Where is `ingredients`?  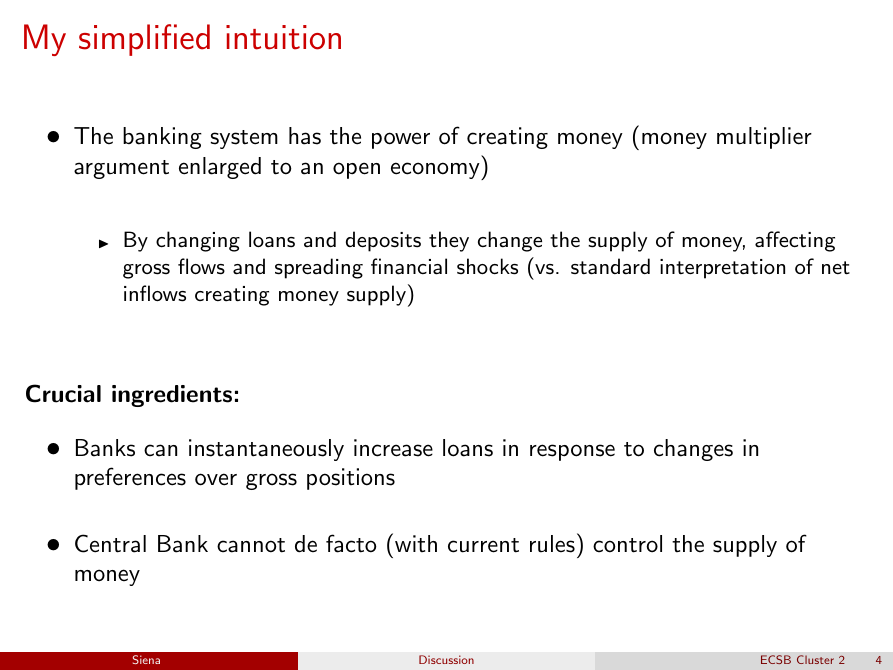 ingredients is located at coordinates (172, 396).
